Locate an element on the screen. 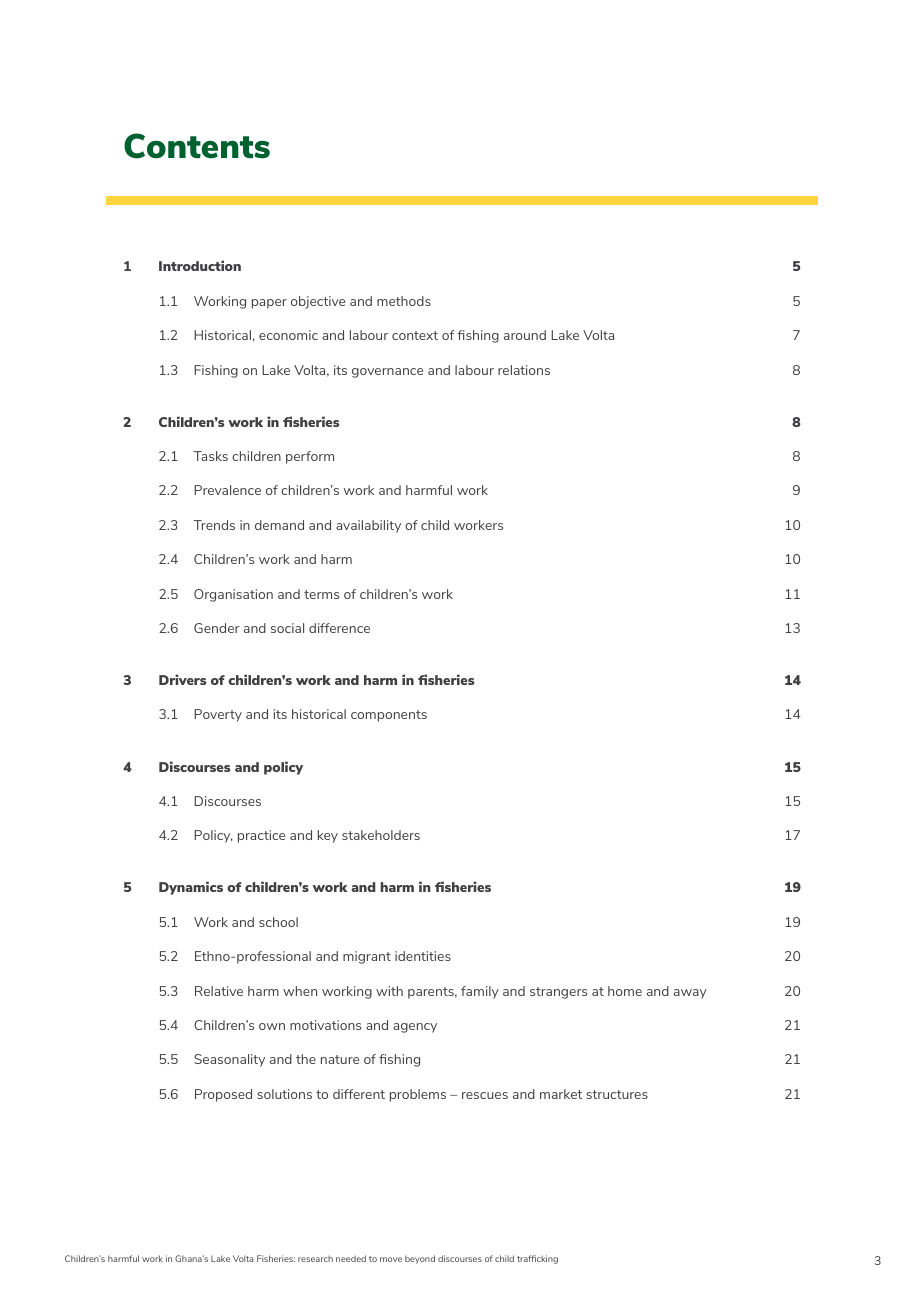 The height and width of the screenshot is (1308, 924). relations is located at coordinates (524, 370).
